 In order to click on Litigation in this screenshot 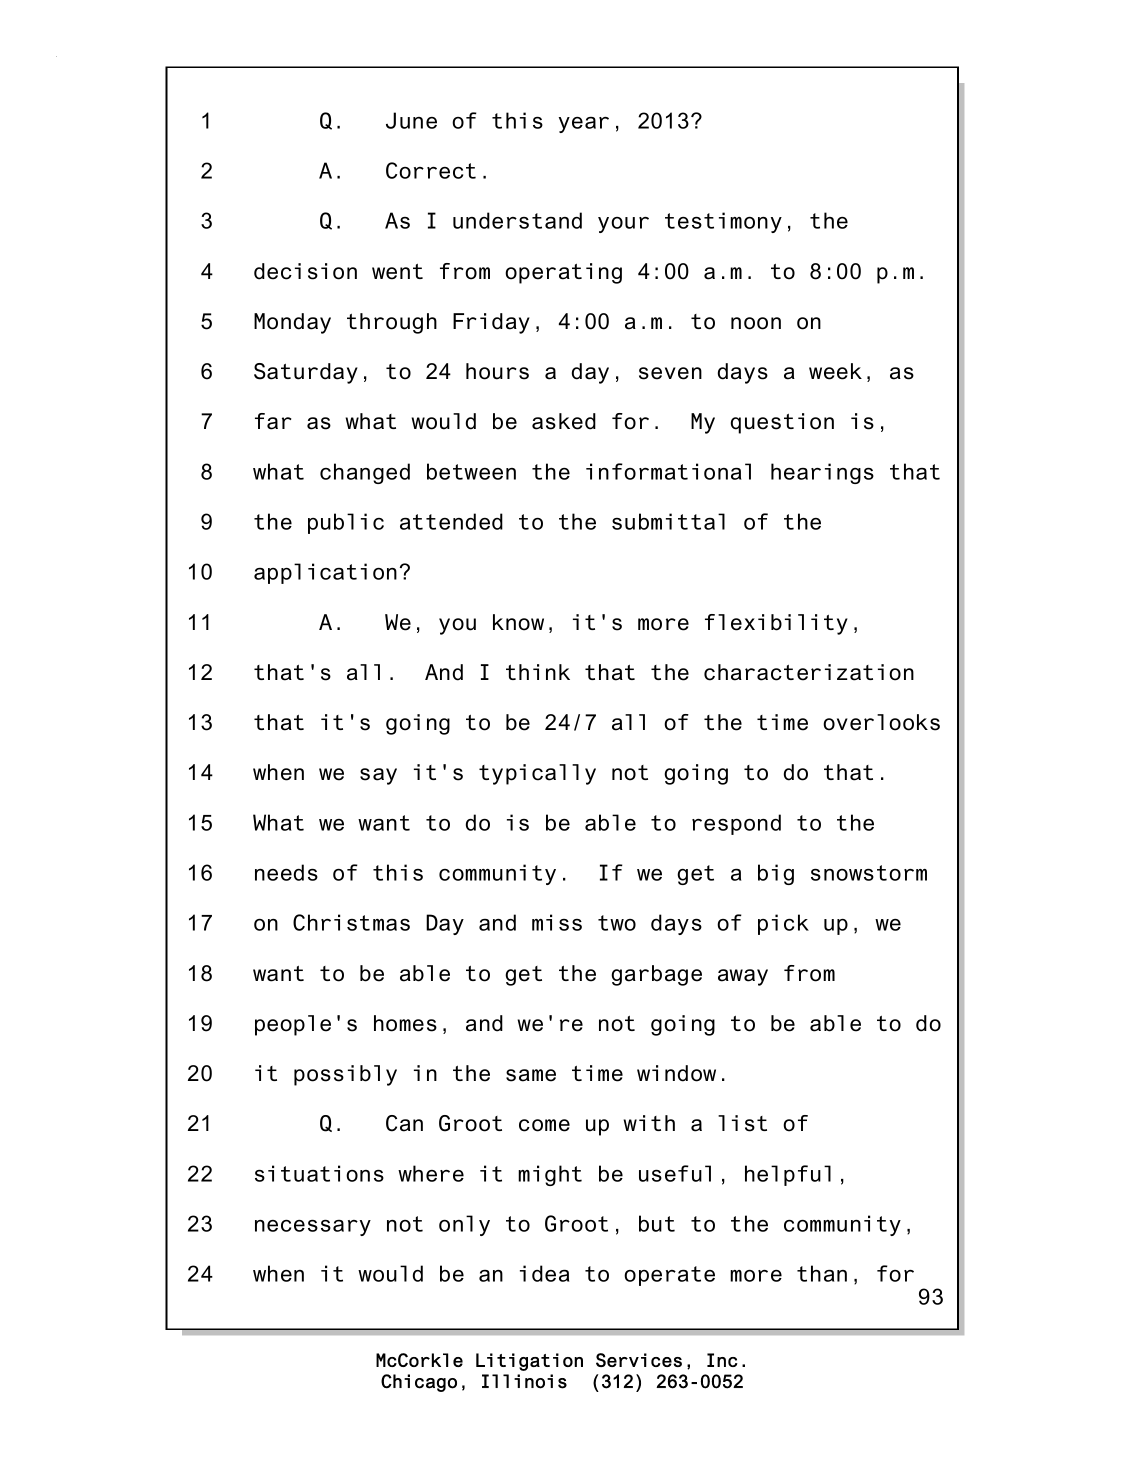, I will do `click(529, 1362)`.
